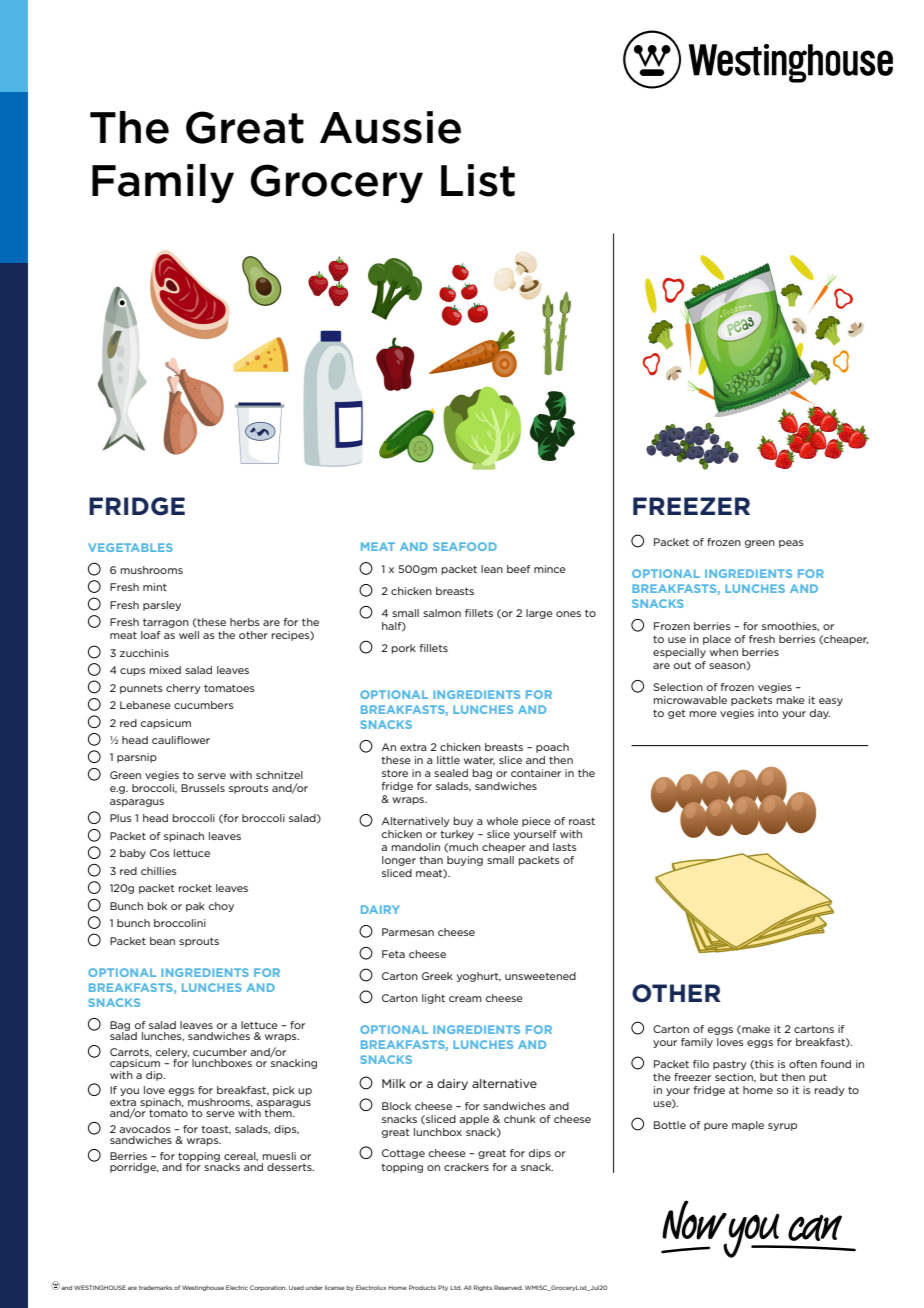 Image resolution: width=924 pixels, height=1308 pixels. What do you see at coordinates (181, 740) in the document?
I see `cauliflower` at bounding box center [181, 740].
